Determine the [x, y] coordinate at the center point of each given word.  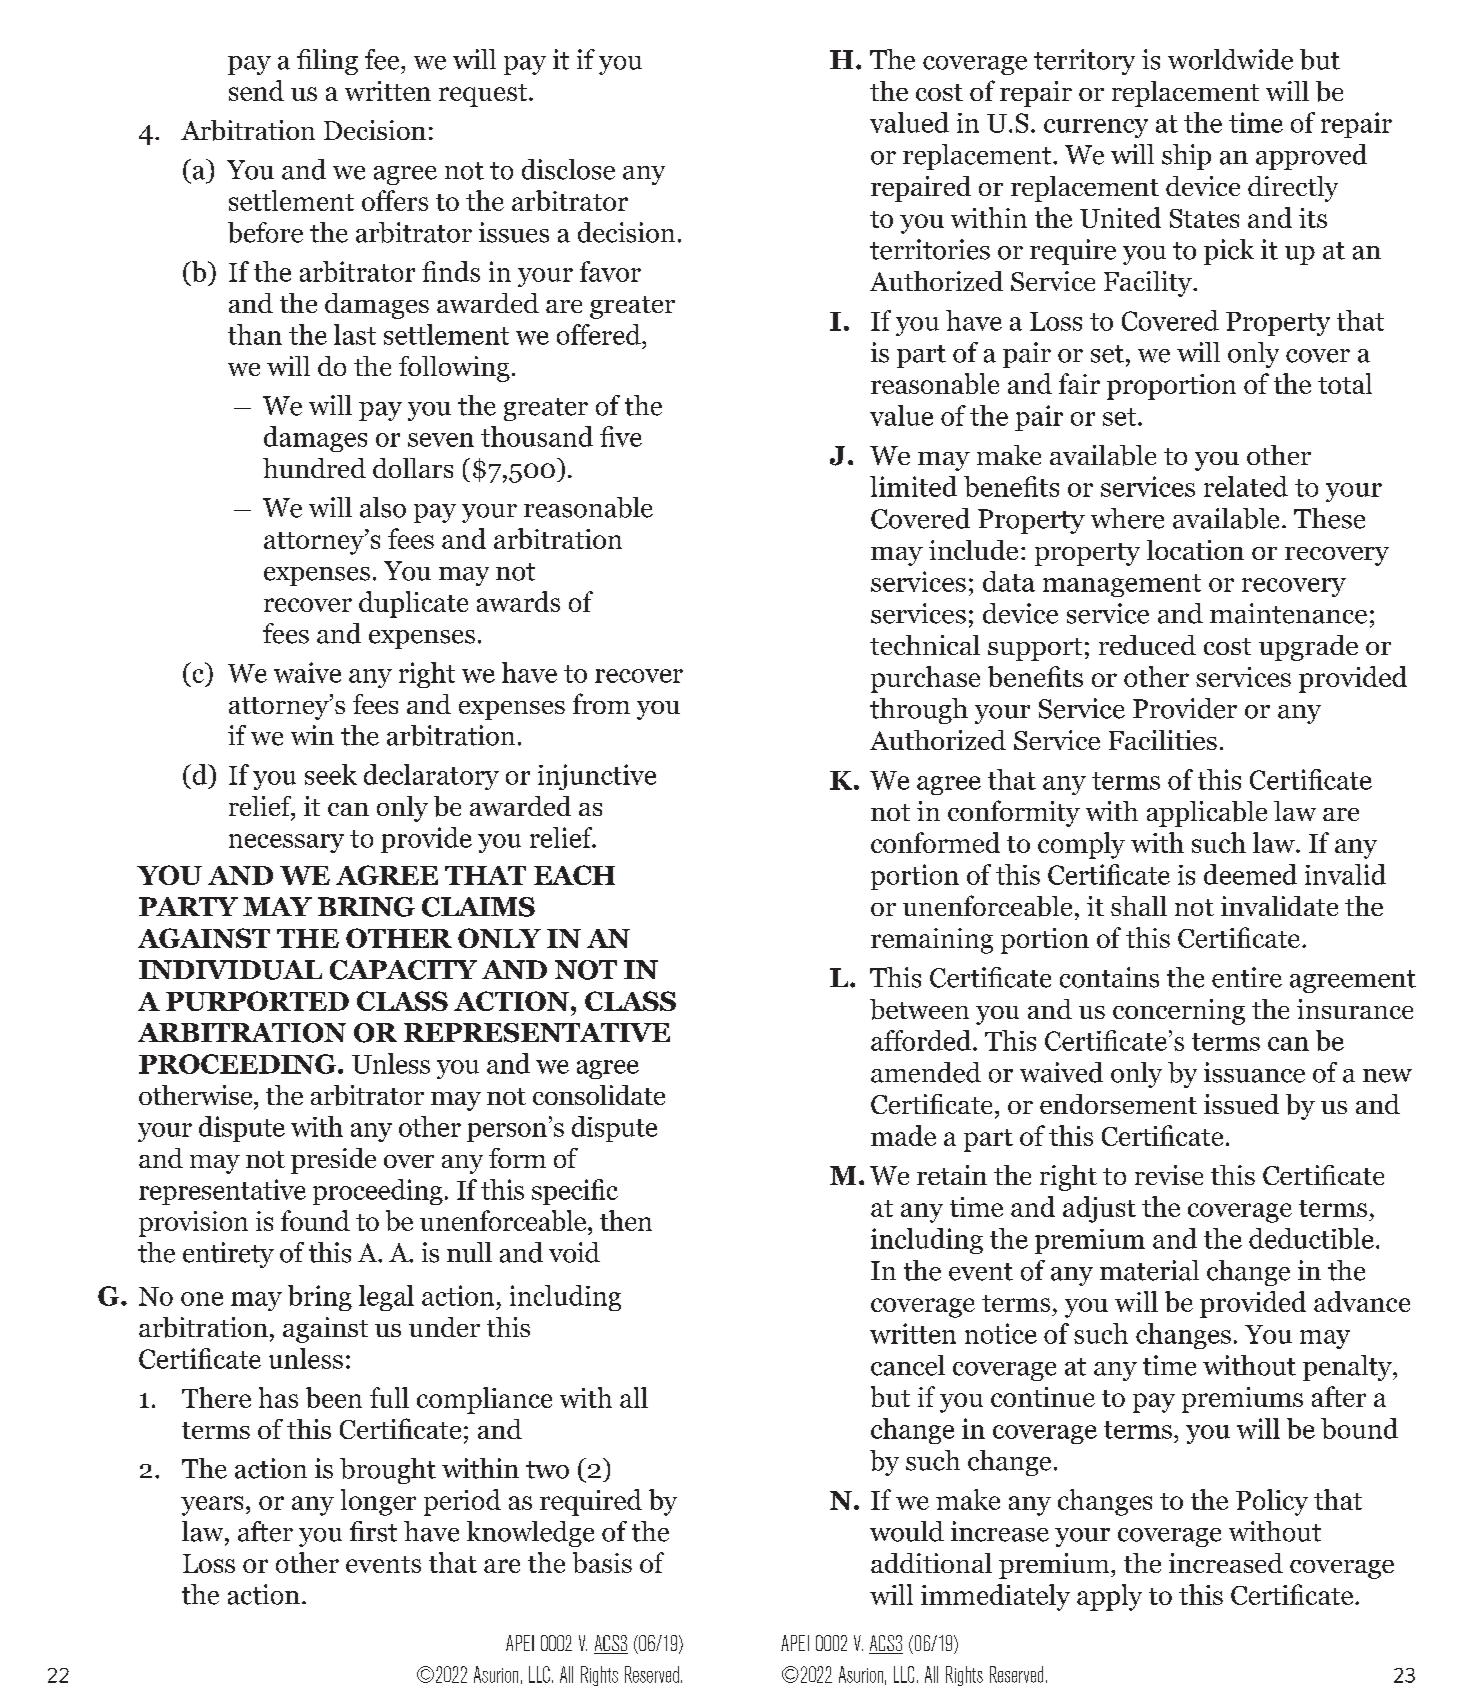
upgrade [1308, 648]
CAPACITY [403, 970]
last [355, 334]
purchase [925, 679]
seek [331, 774]
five [621, 436]
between [919, 1009]
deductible [1311, 1238]
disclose [568, 169]
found [315, 1220]
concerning [1179, 1012]
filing [327, 62]
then [626, 1220]
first [373, 1531]
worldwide [1230, 59]
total [1345, 383]
